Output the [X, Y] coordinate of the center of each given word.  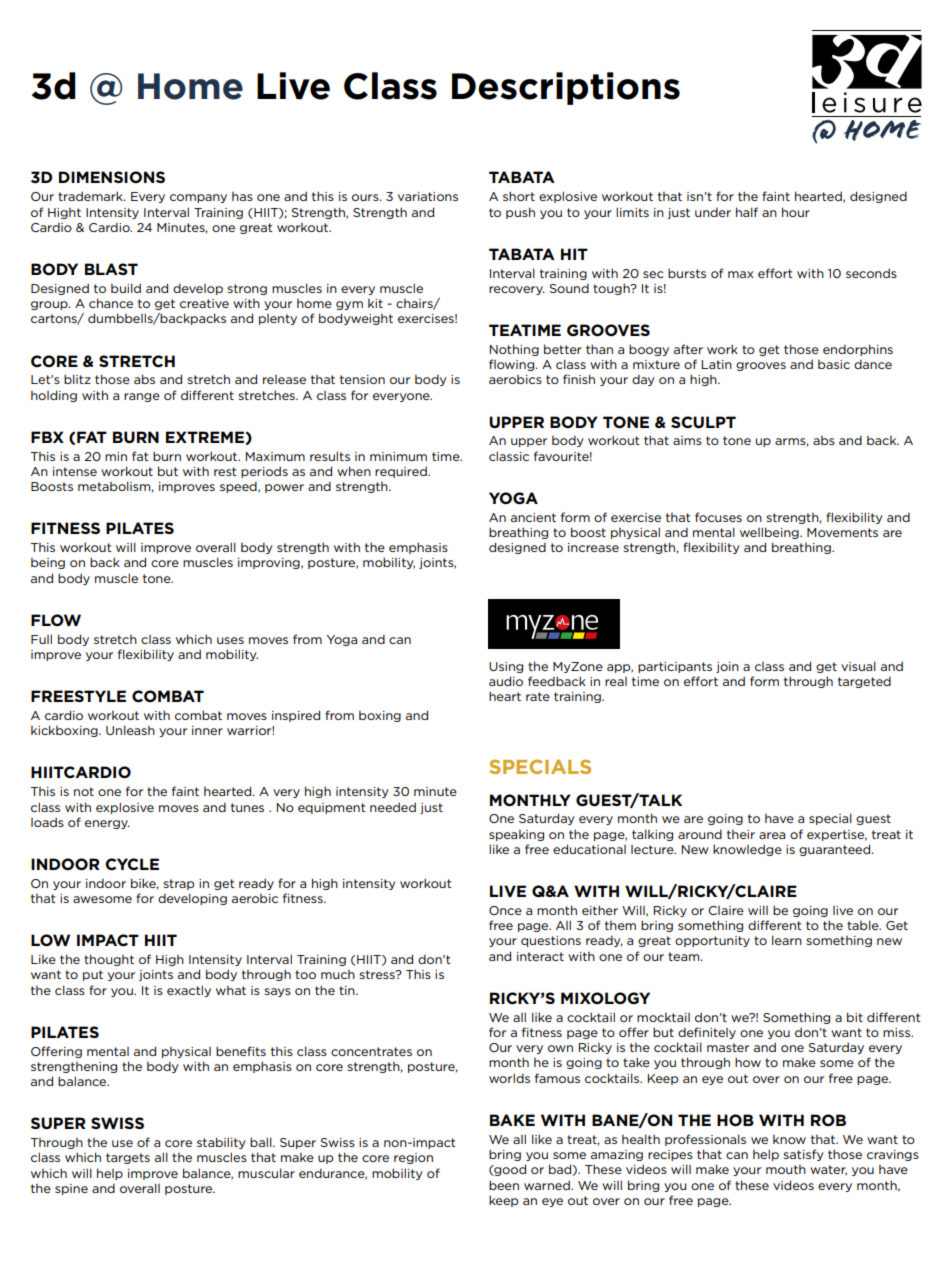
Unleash [130, 730]
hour [796, 212]
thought [109, 960]
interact [540, 956]
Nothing [514, 350]
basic [834, 364]
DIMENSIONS [112, 177]
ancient [533, 517]
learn [787, 940]
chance [111, 303]
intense [75, 471]
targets [128, 1158]
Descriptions [566, 88]
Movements [842, 532]
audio [506, 681]
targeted [864, 682]
